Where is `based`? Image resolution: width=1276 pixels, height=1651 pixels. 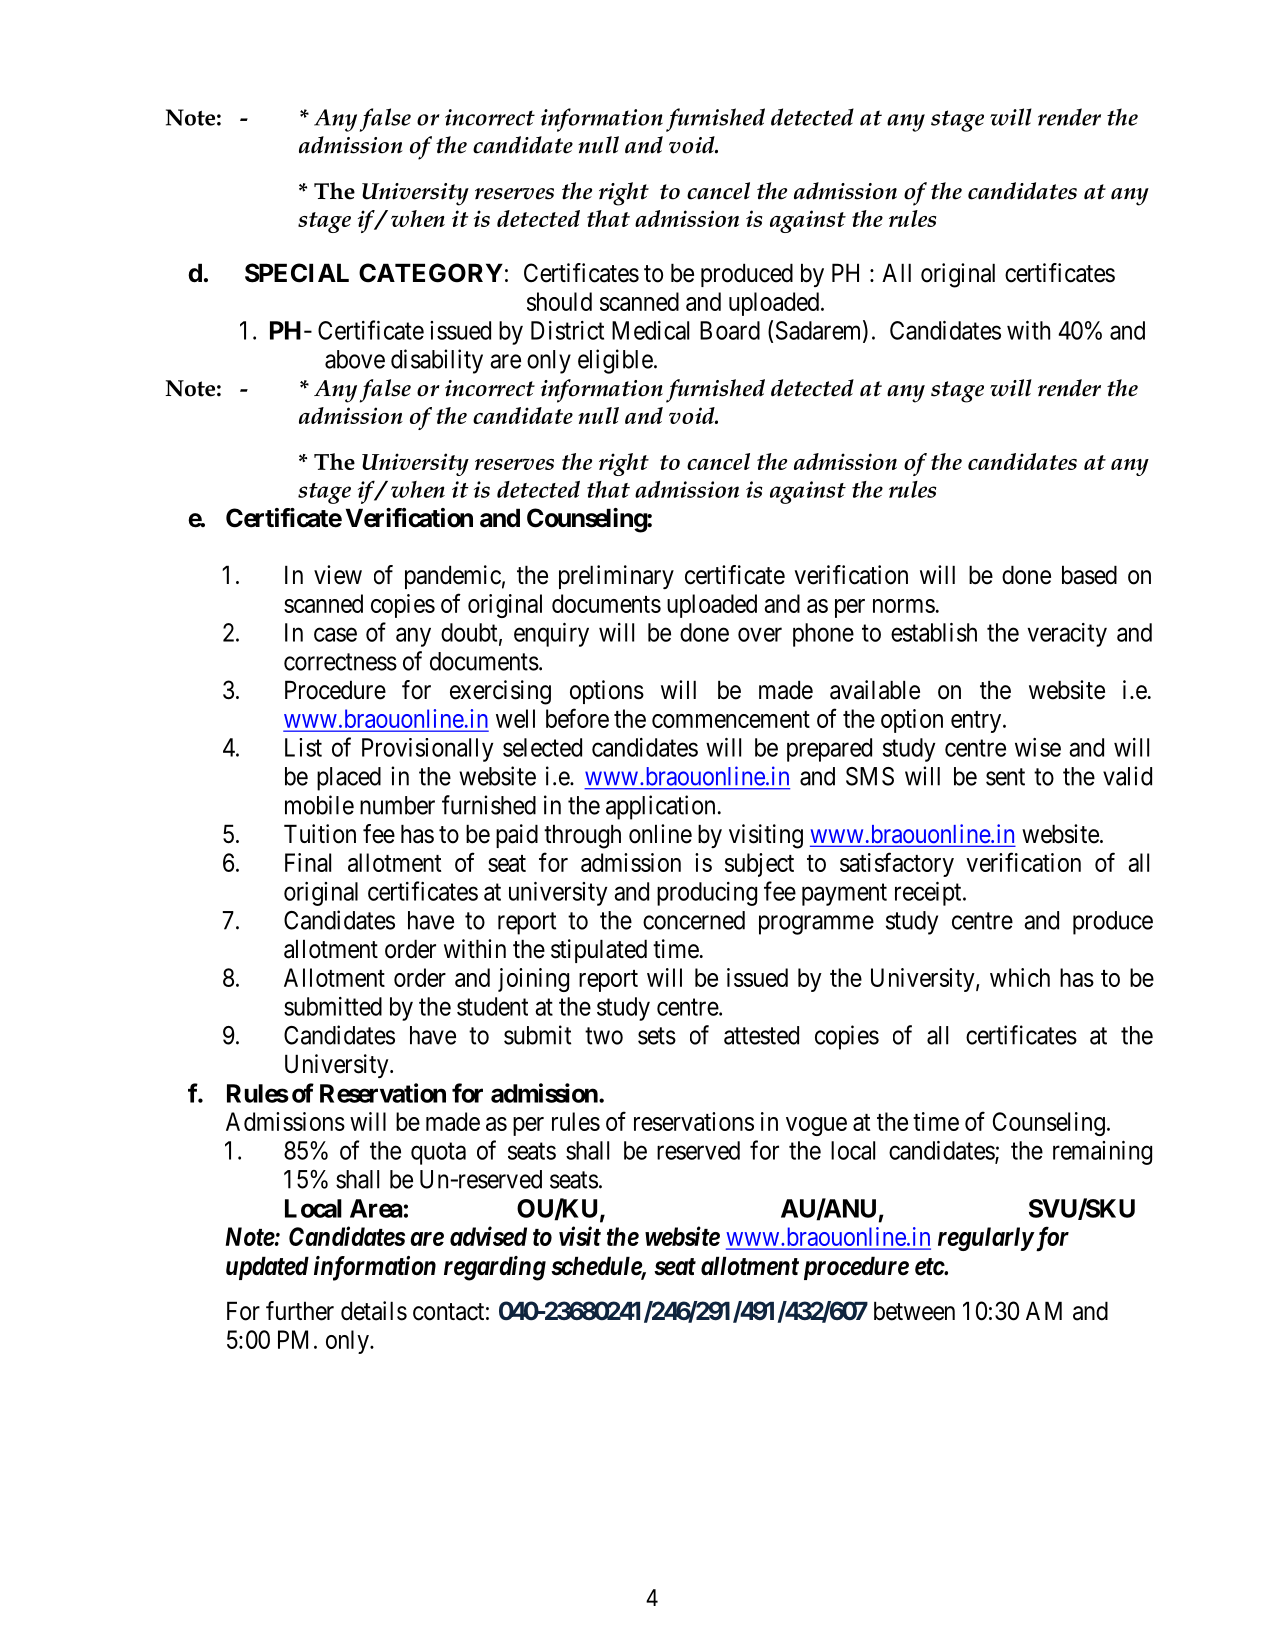
based is located at coordinates (1089, 575).
